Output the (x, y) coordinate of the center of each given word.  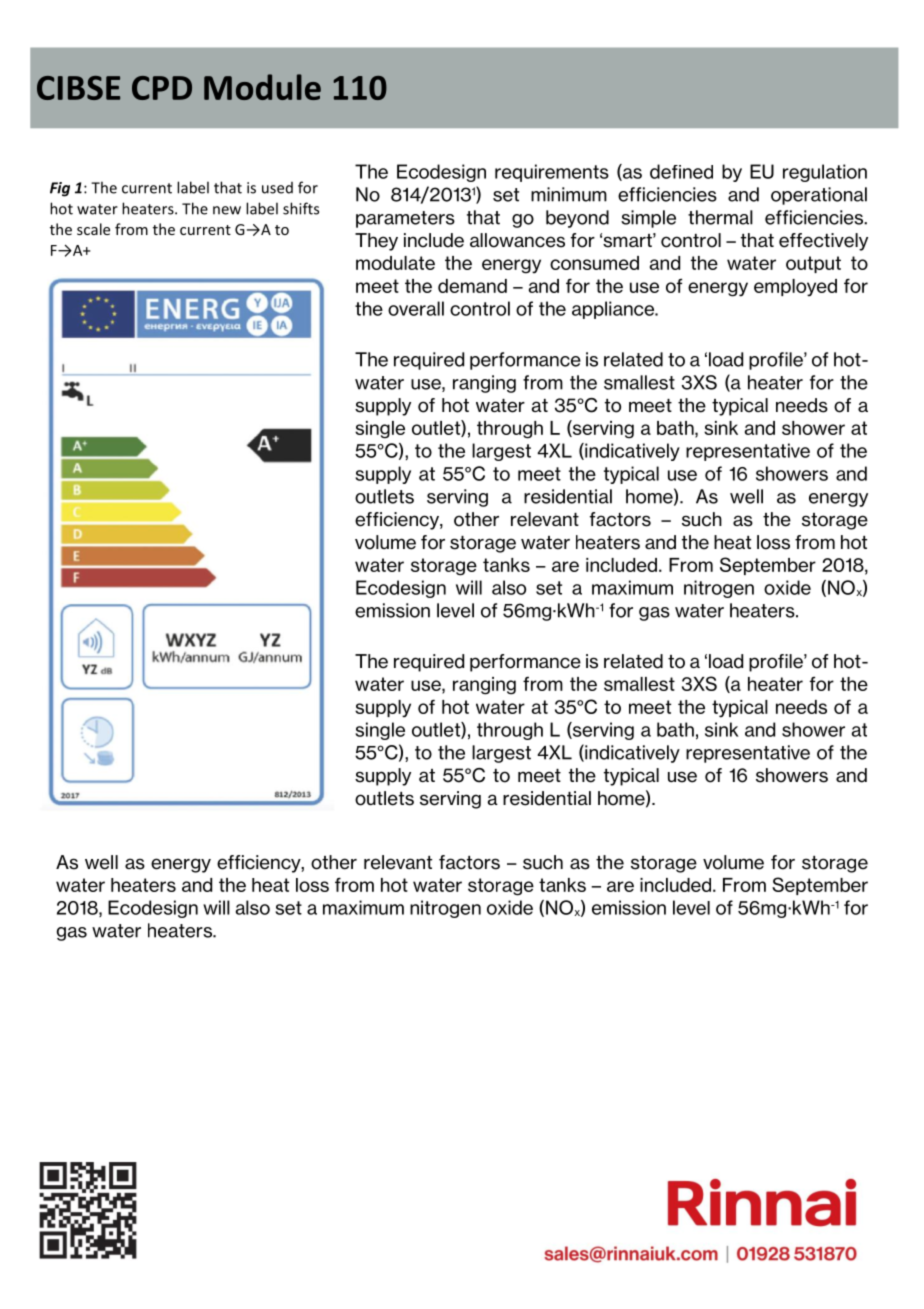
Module (262, 87)
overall (416, 308)
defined (681, 171)
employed (795, 288)
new (227, 210)
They (376, 242)
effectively (823, 242)
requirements (552, 173)
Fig (60, 189)
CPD (162, 88)
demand (472, 286)
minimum (569, 194)
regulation (825, 173)
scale (93, 229)
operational (819, 196)
